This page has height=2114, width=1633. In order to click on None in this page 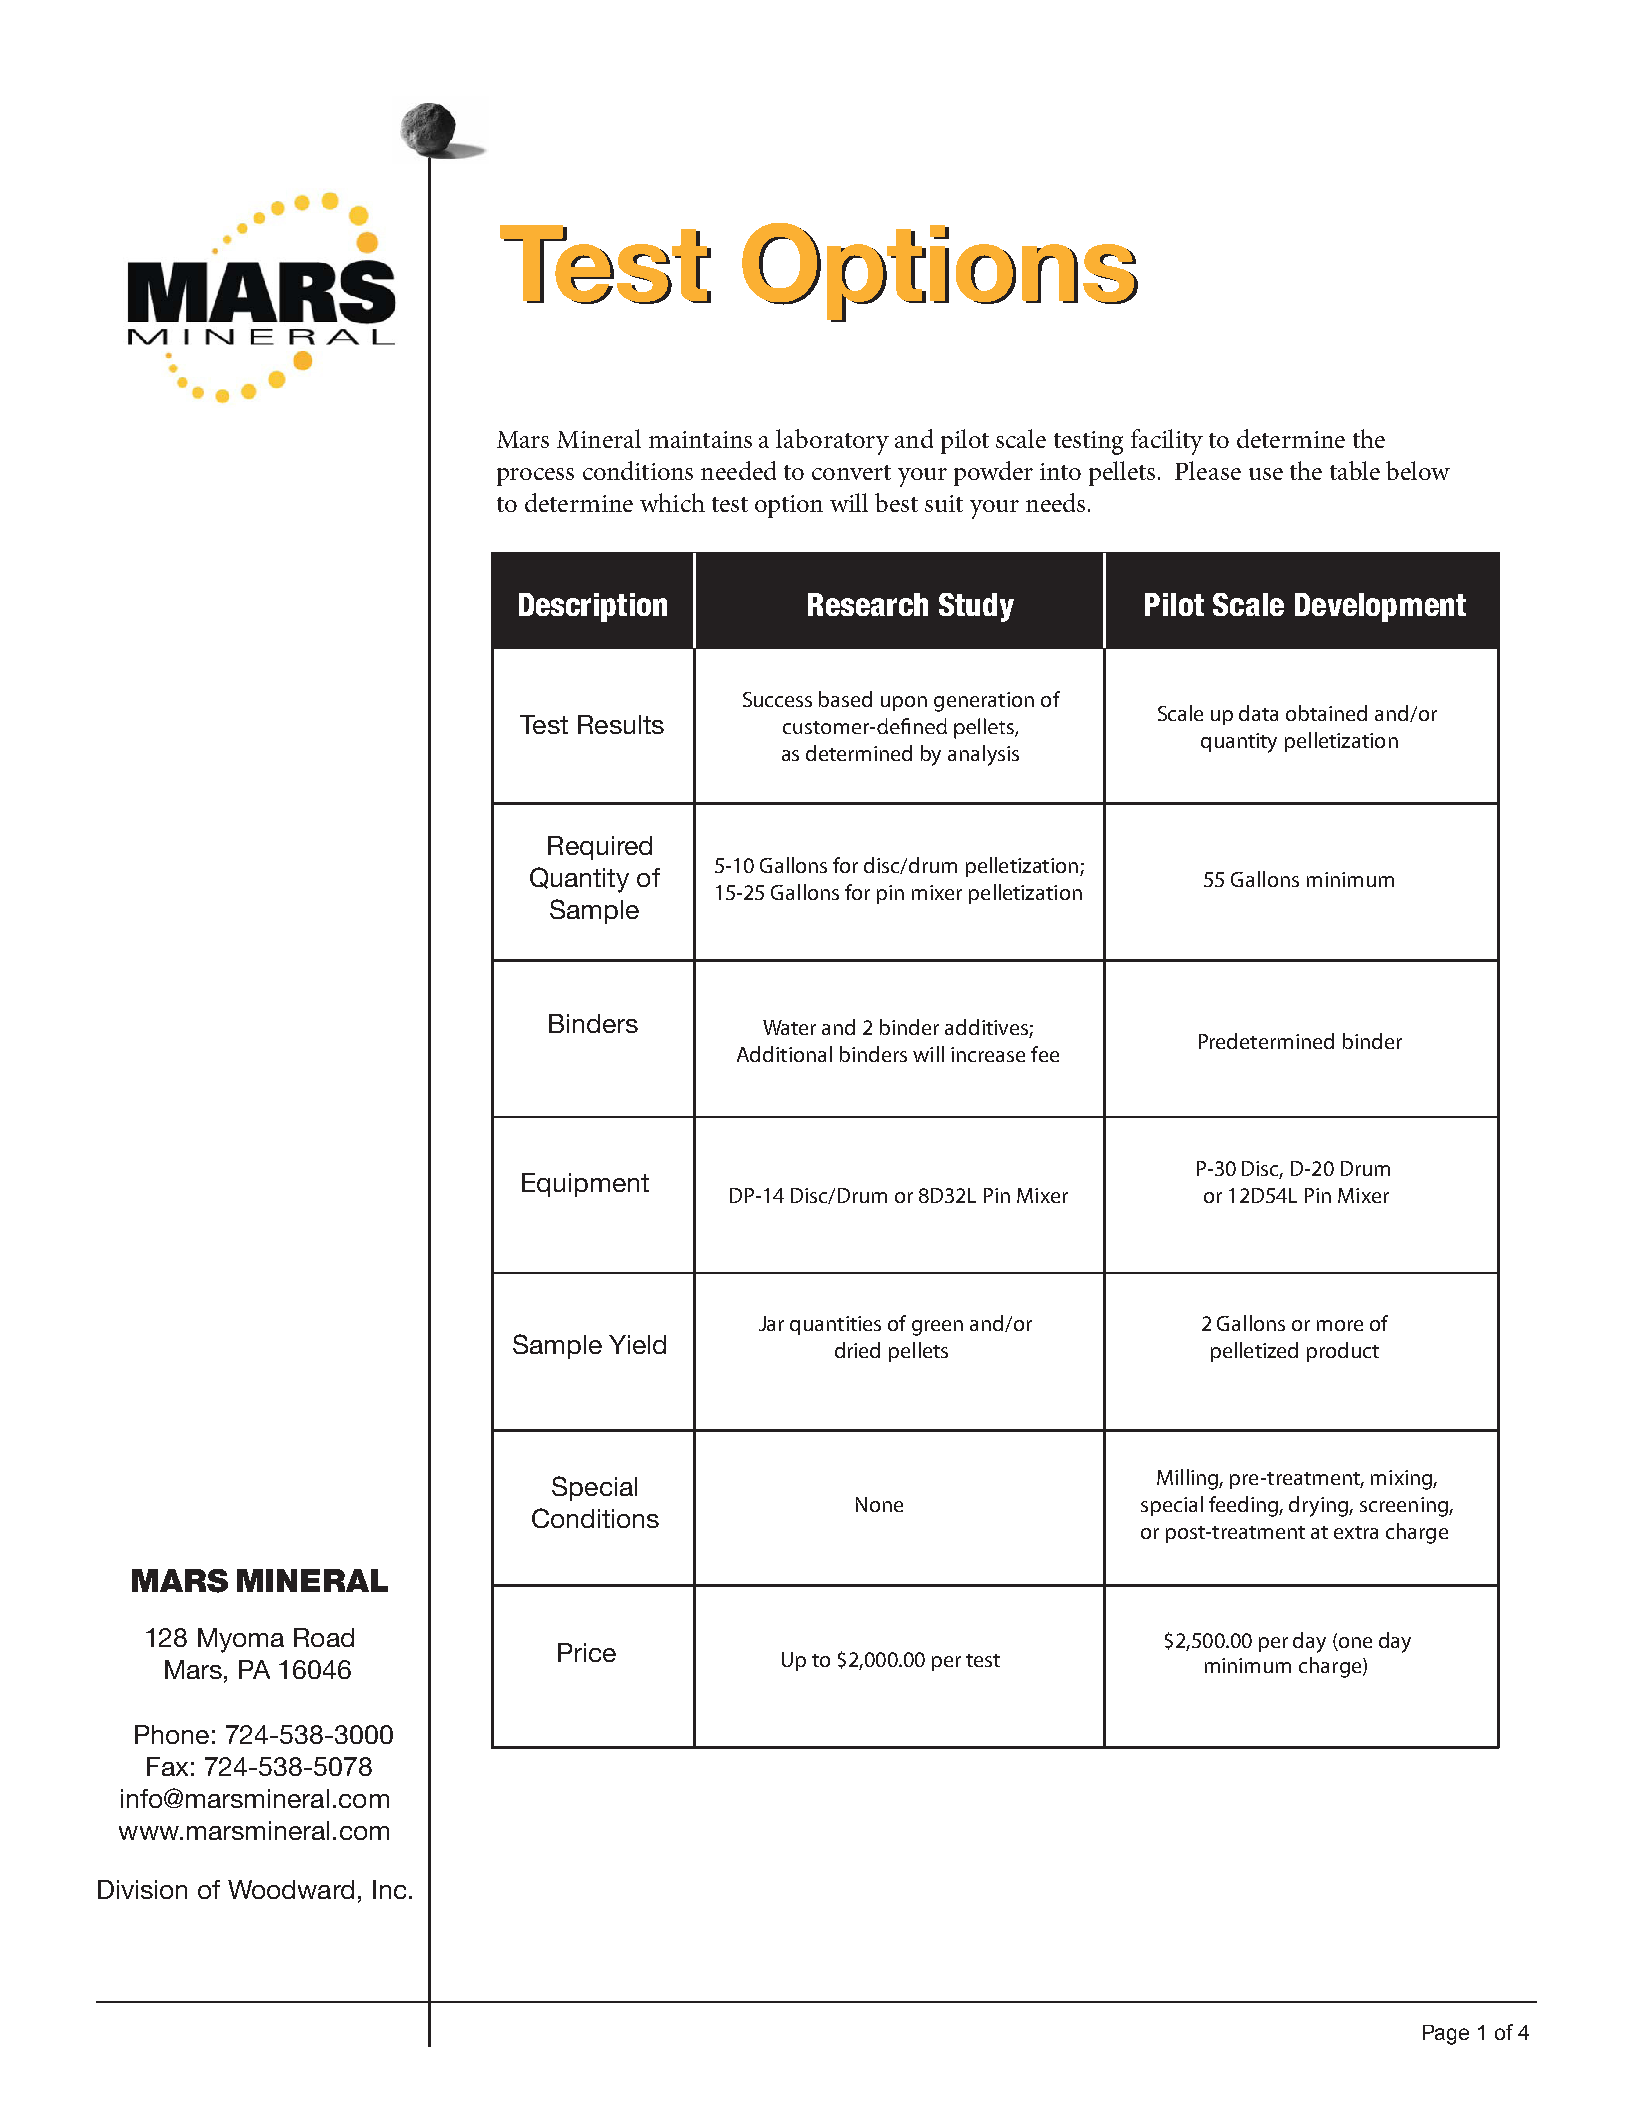, I will do `click(879, 1504)`.
